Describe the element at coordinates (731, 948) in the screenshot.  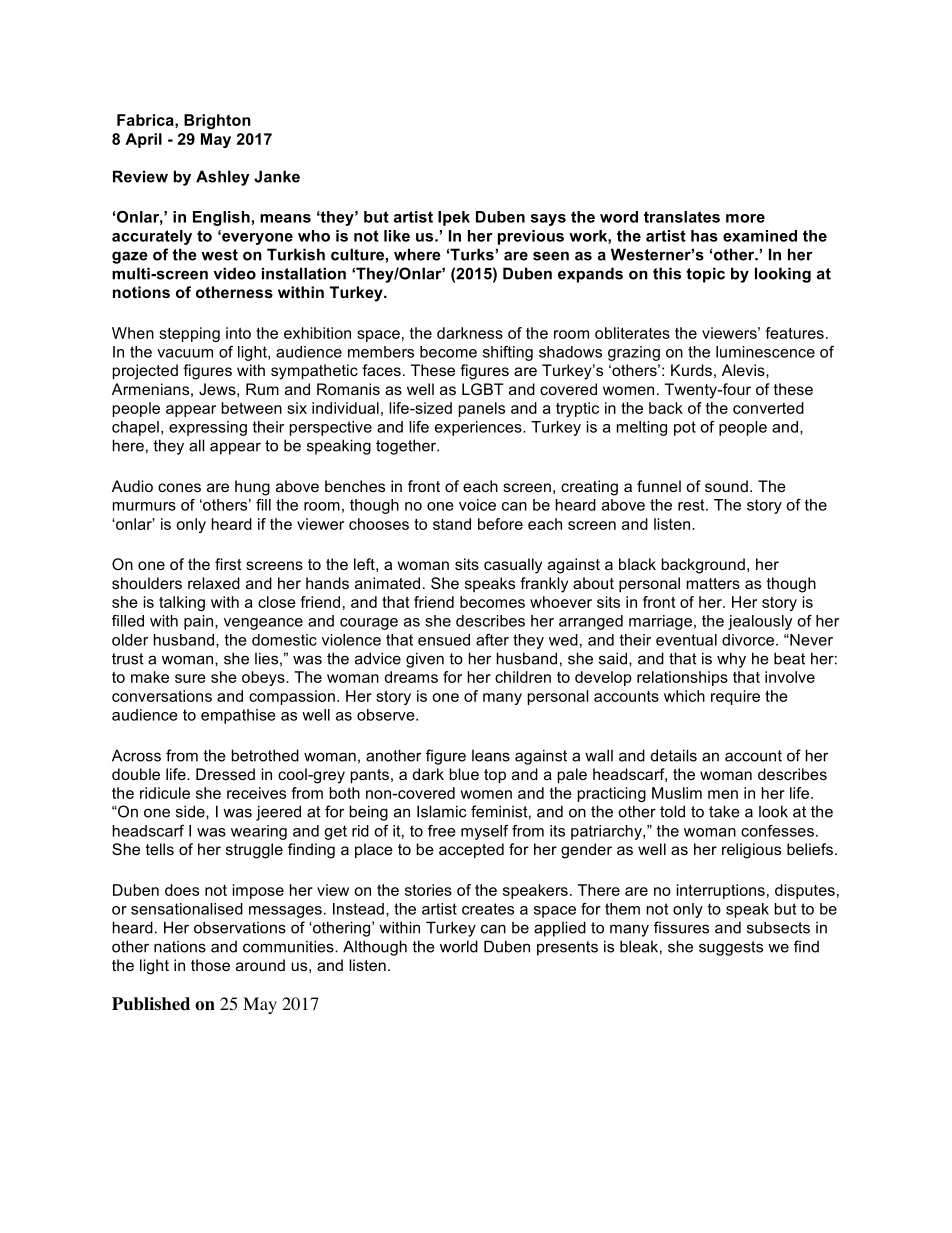
I see `suggests` at that location.
